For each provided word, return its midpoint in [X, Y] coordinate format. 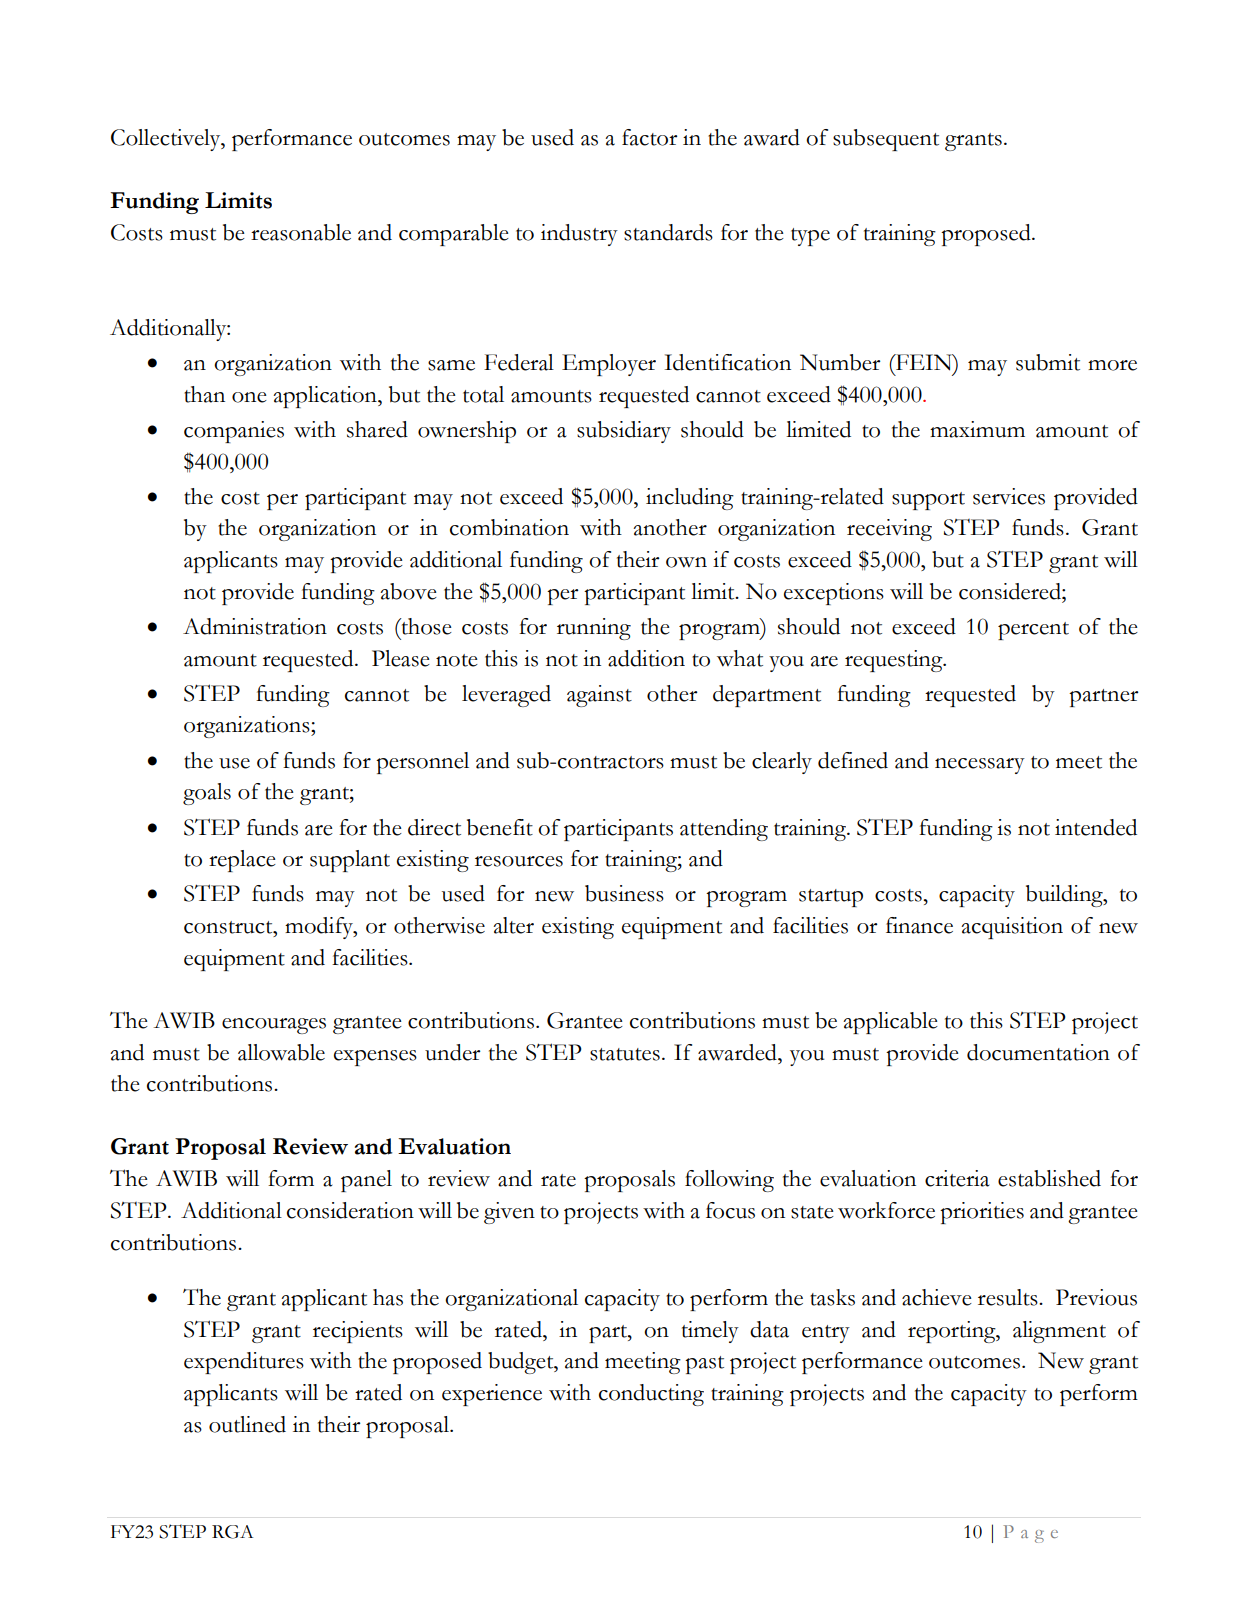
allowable [281, 1052]
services [1009, 496]
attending [724, 830]
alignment [1059, 1332]
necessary [980, 766]
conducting [651, 1395]
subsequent [886, 140]
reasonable [301, 232]
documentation [1038, 1052]
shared [377, 429]
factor [650, 137]
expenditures [244, 1363]
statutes [625, 1054]
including [690, 499]
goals [207, 794]
